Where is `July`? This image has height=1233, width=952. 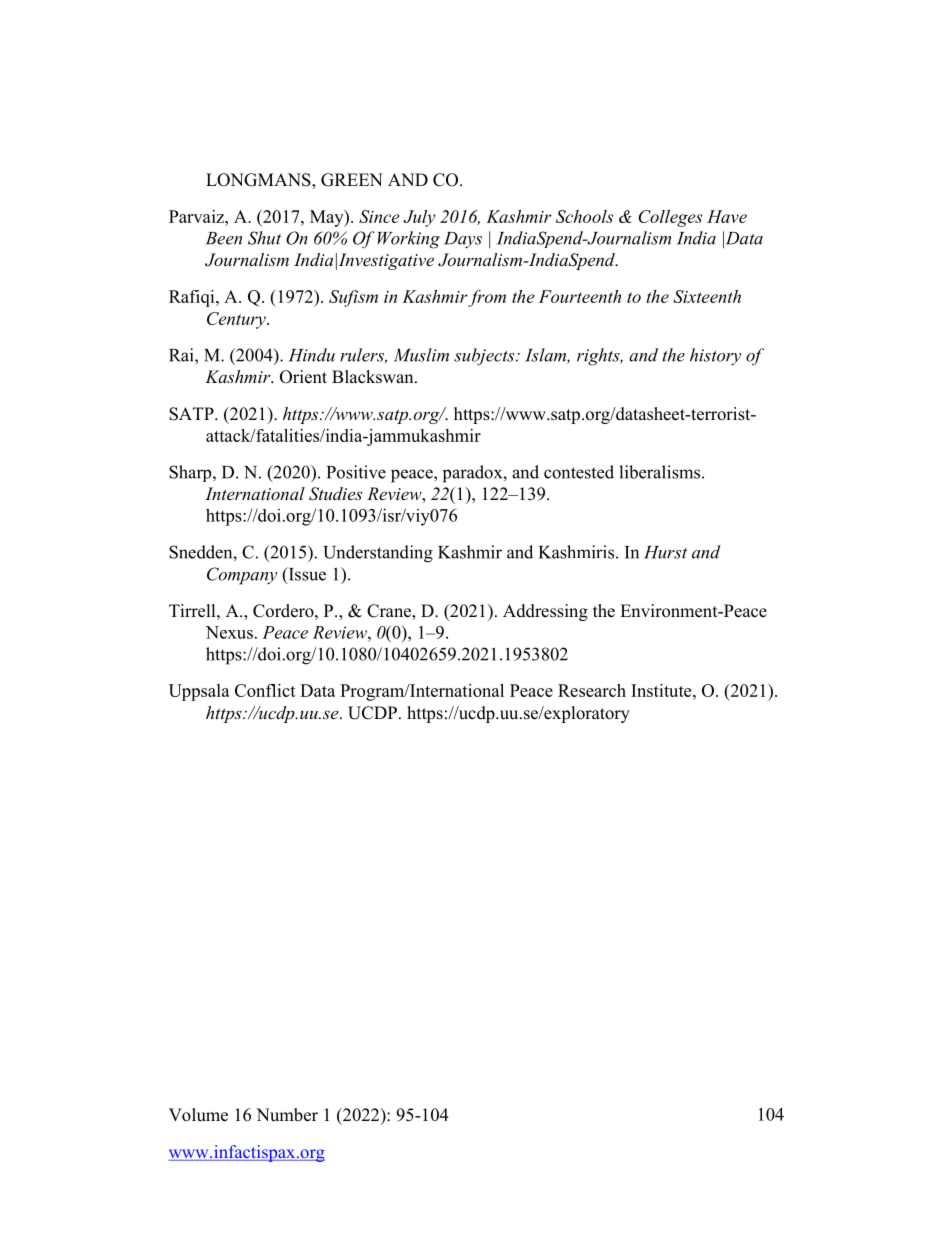 July is located at coordinates (419, 218).
